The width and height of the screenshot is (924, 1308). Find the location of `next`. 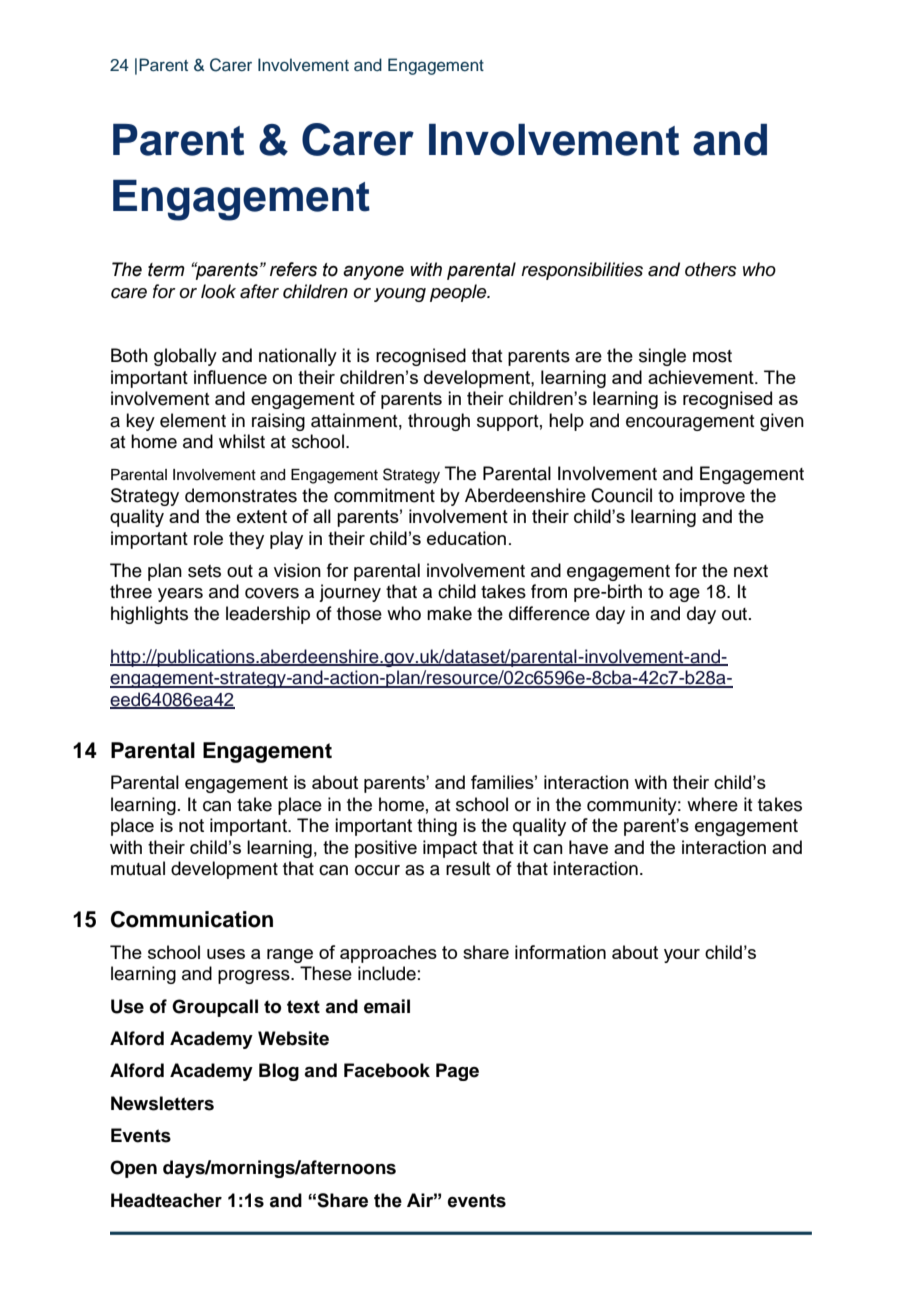

next is located at coordinates (751, 571).
